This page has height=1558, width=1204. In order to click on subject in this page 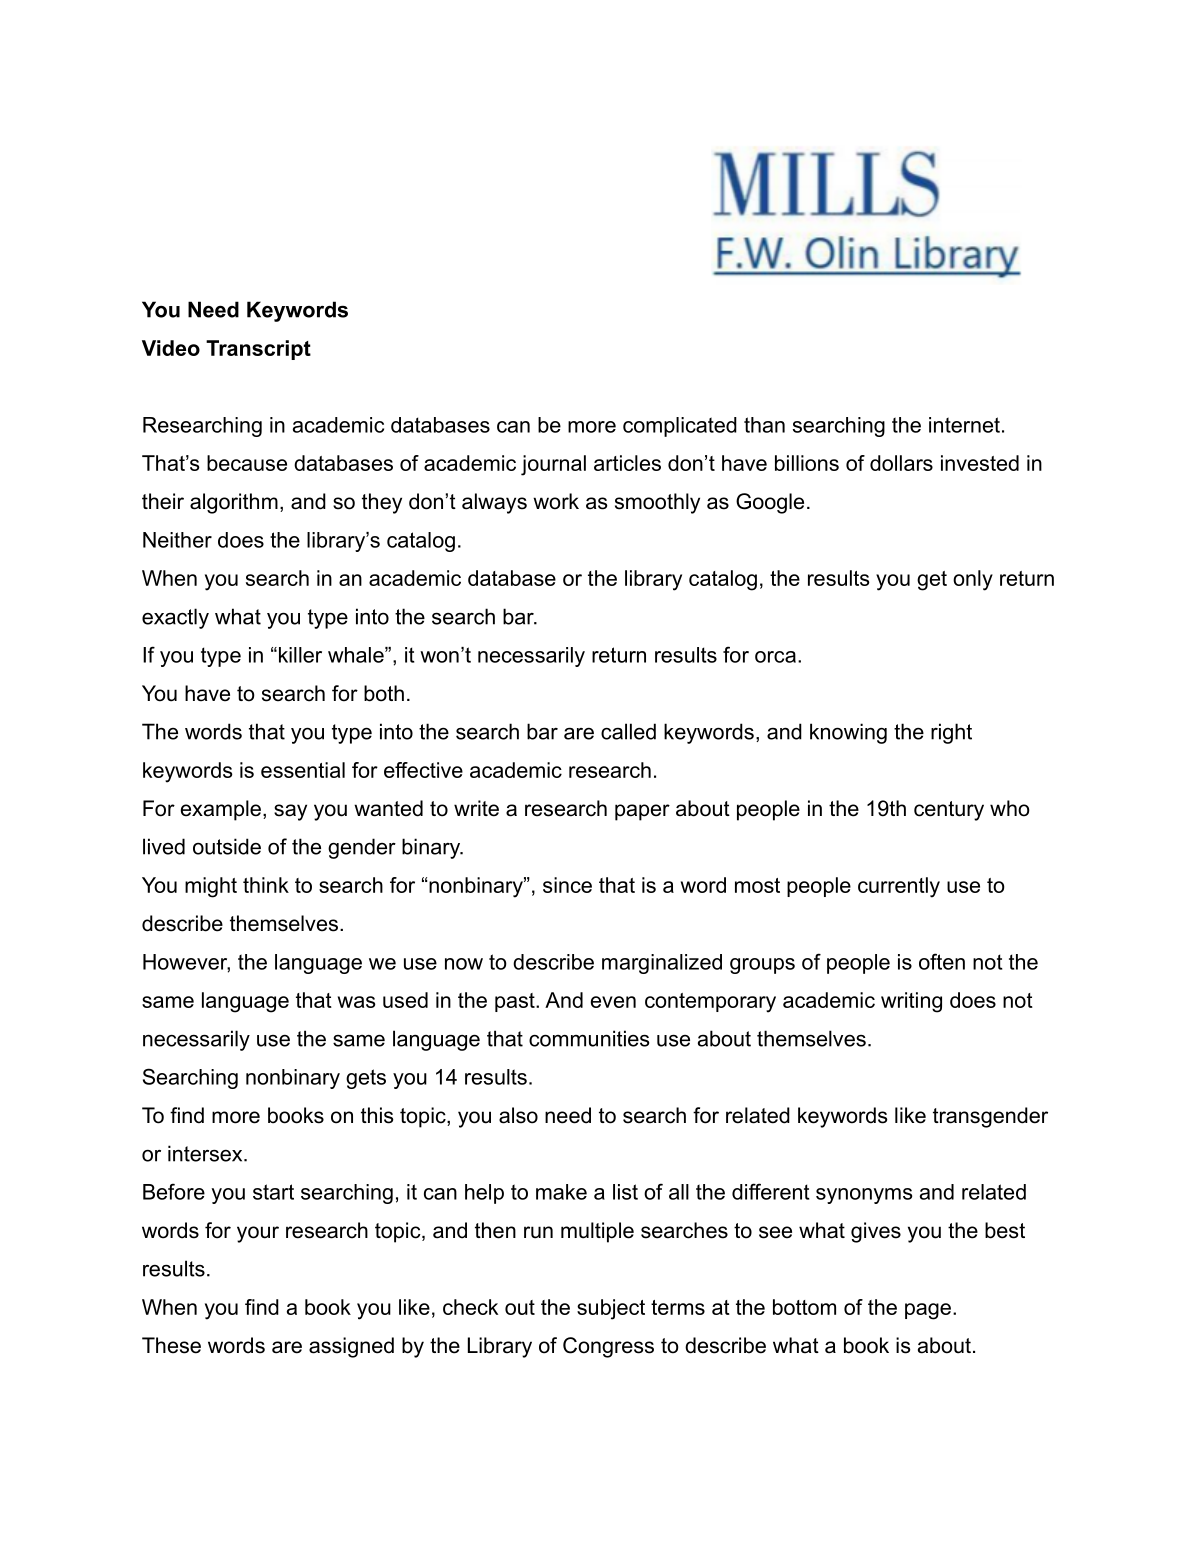, I will do `click(611, 1309)`.
